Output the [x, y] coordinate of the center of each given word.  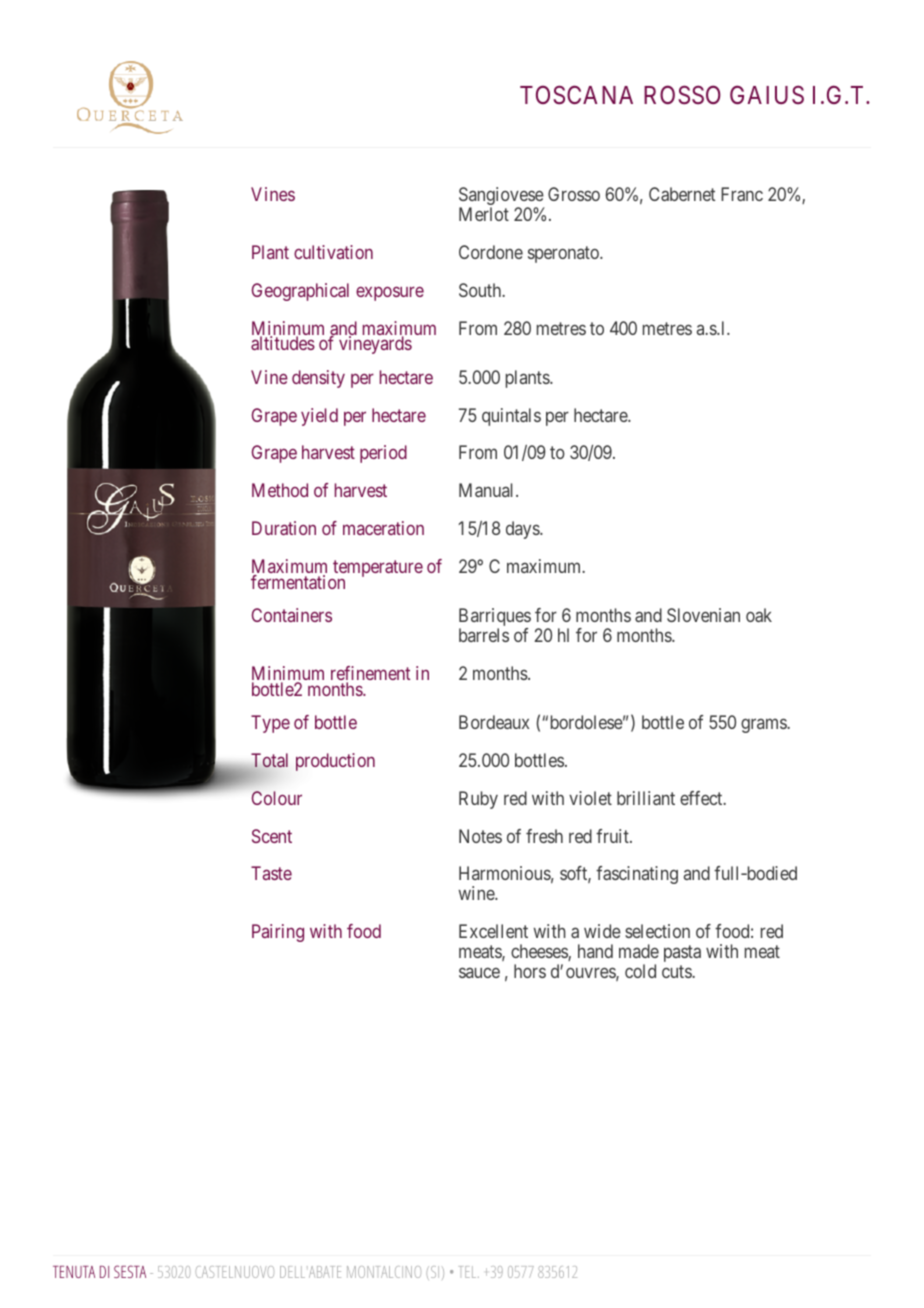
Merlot [484, 214]
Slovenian [703, 615]
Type [270, 724]
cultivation [333, 252]
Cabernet [682, 194]
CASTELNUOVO [235, 1272]
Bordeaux [494, 722]
